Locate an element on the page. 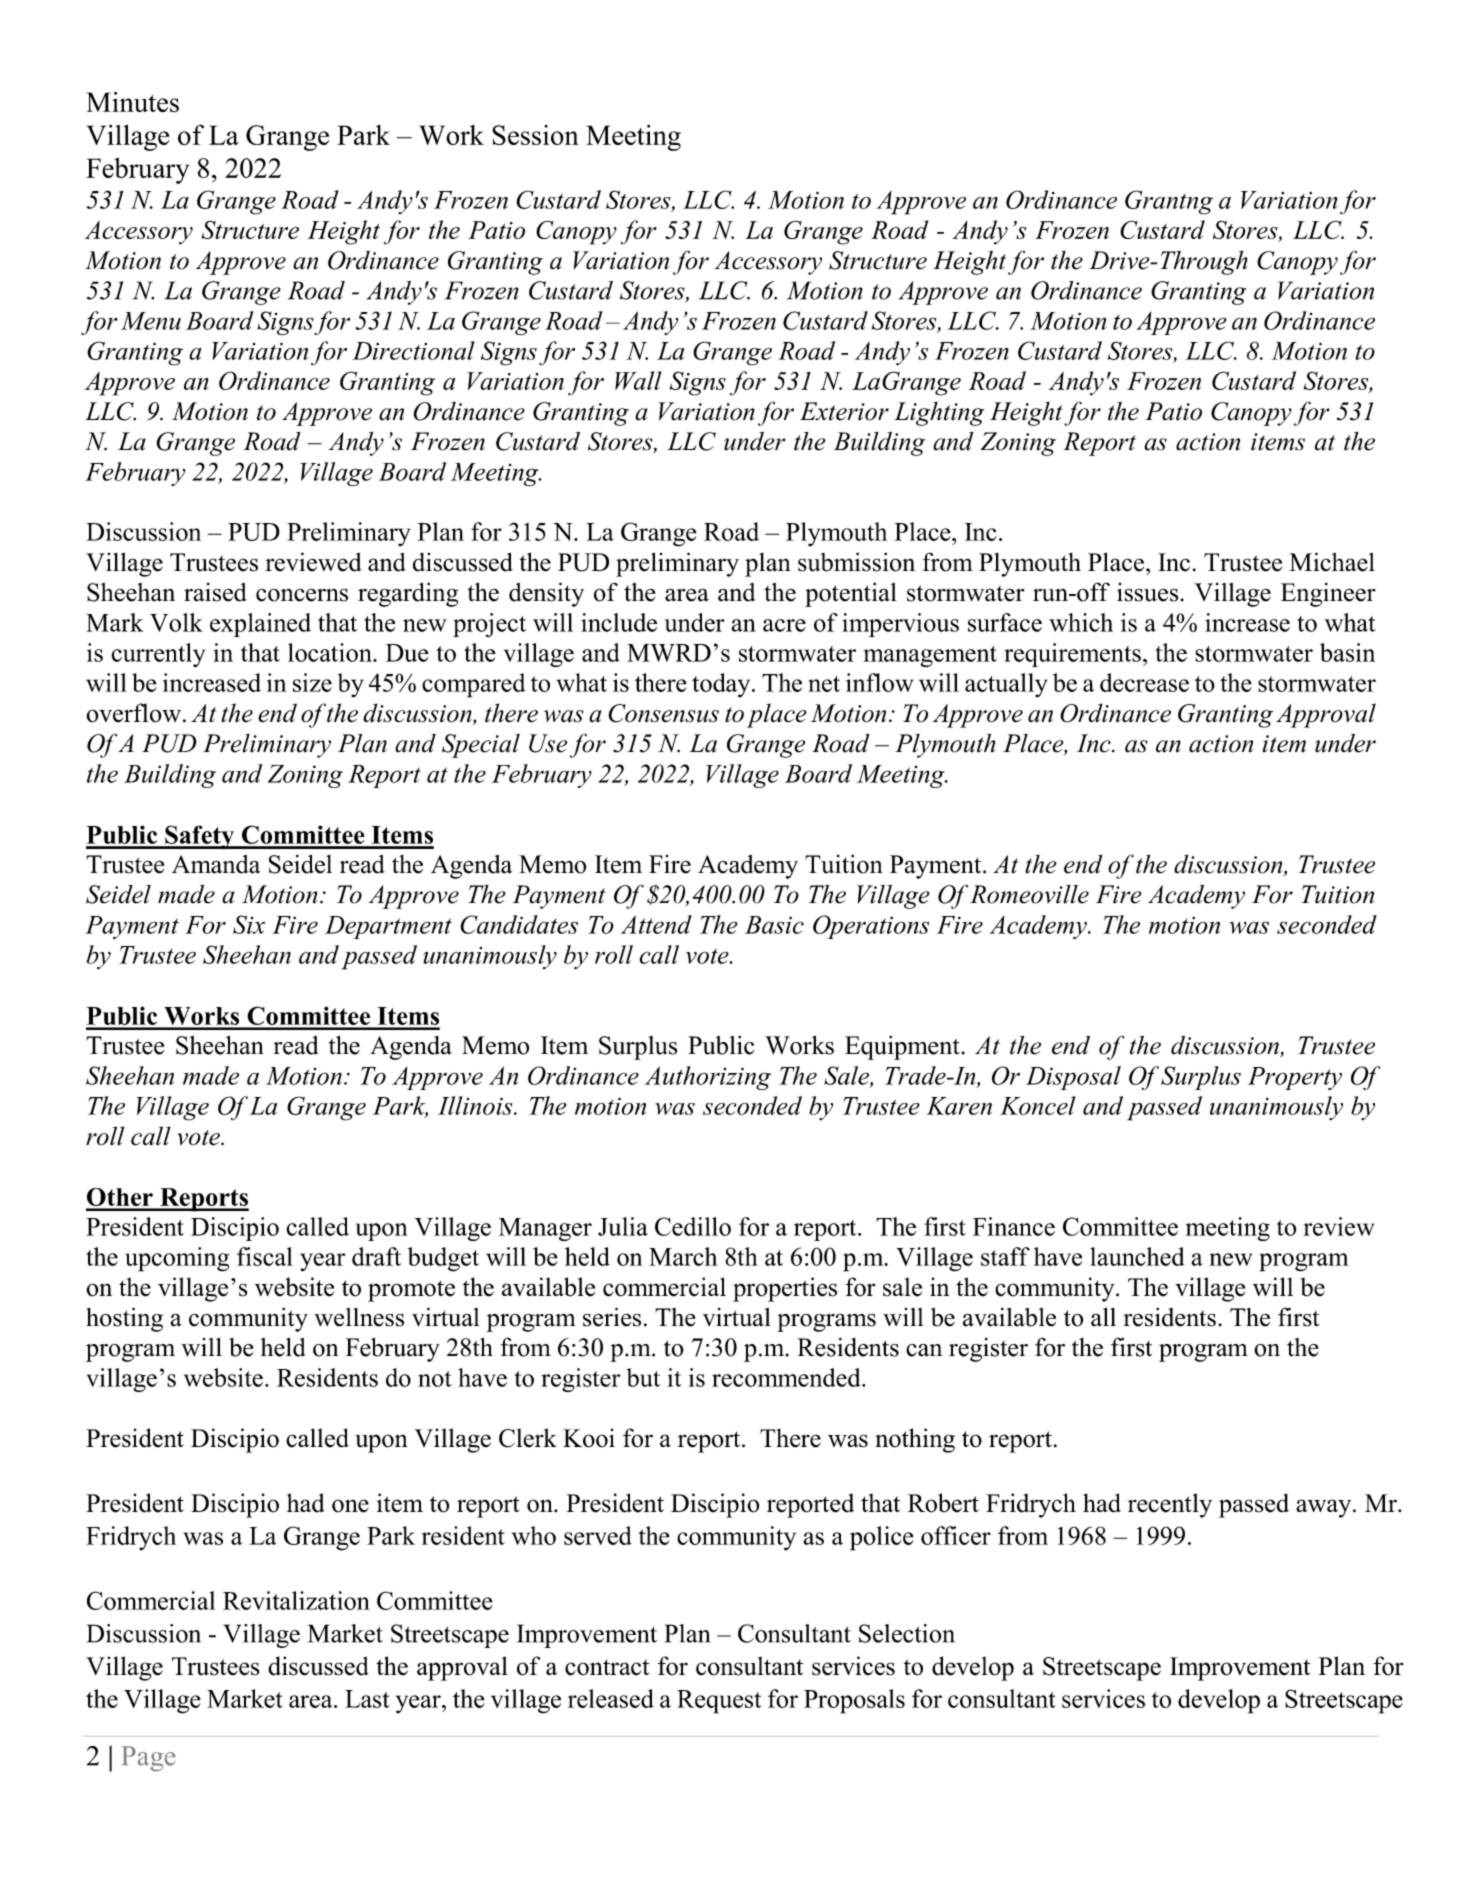 The height and width of the image is (1891, 1461). Property is located at coordinates (1295, 1078).
